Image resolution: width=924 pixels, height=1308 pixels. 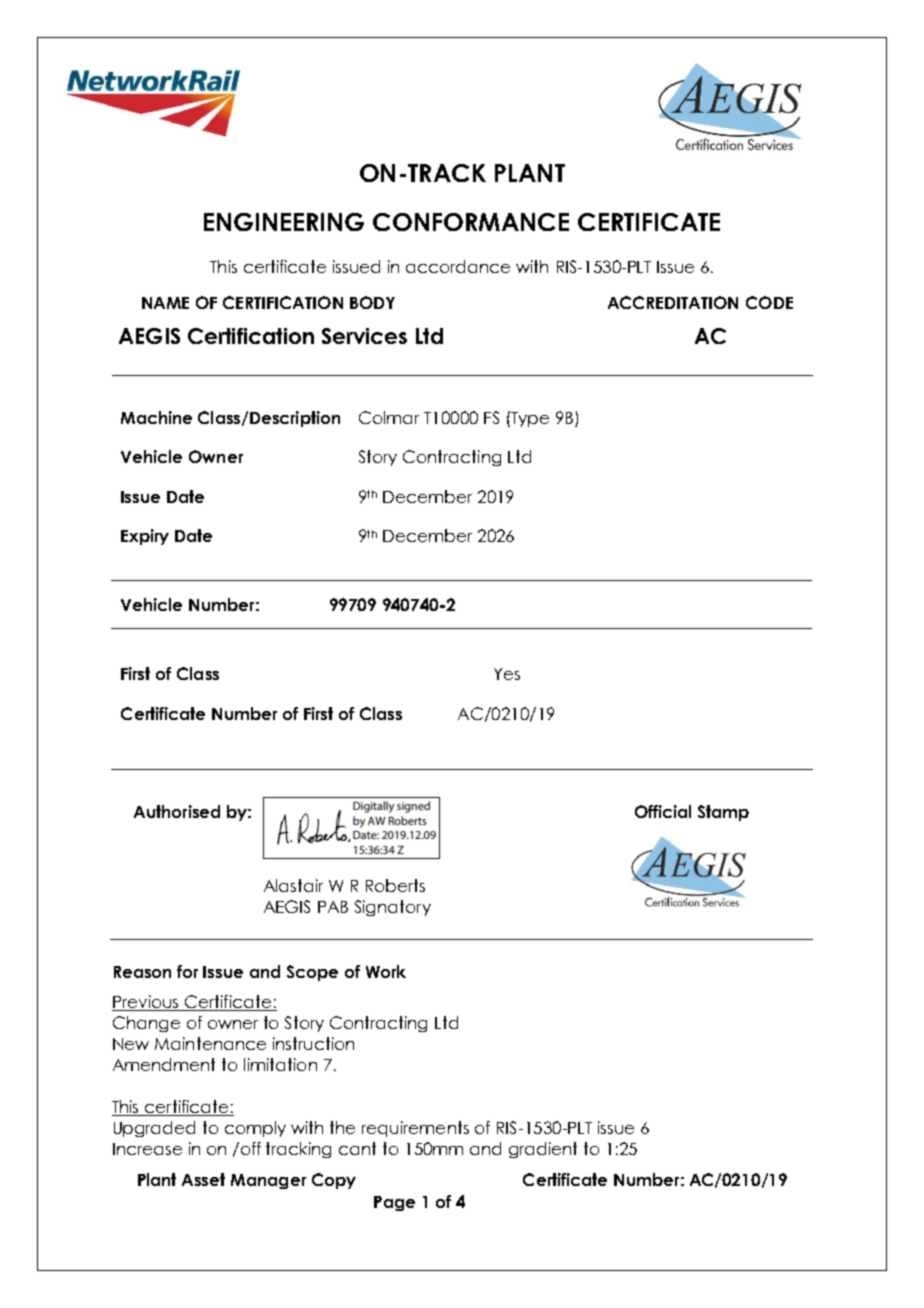 What do you see at coordinates (393, 908) in the screenshot?
I see `Signatory` at bounding box center [393, 908].
